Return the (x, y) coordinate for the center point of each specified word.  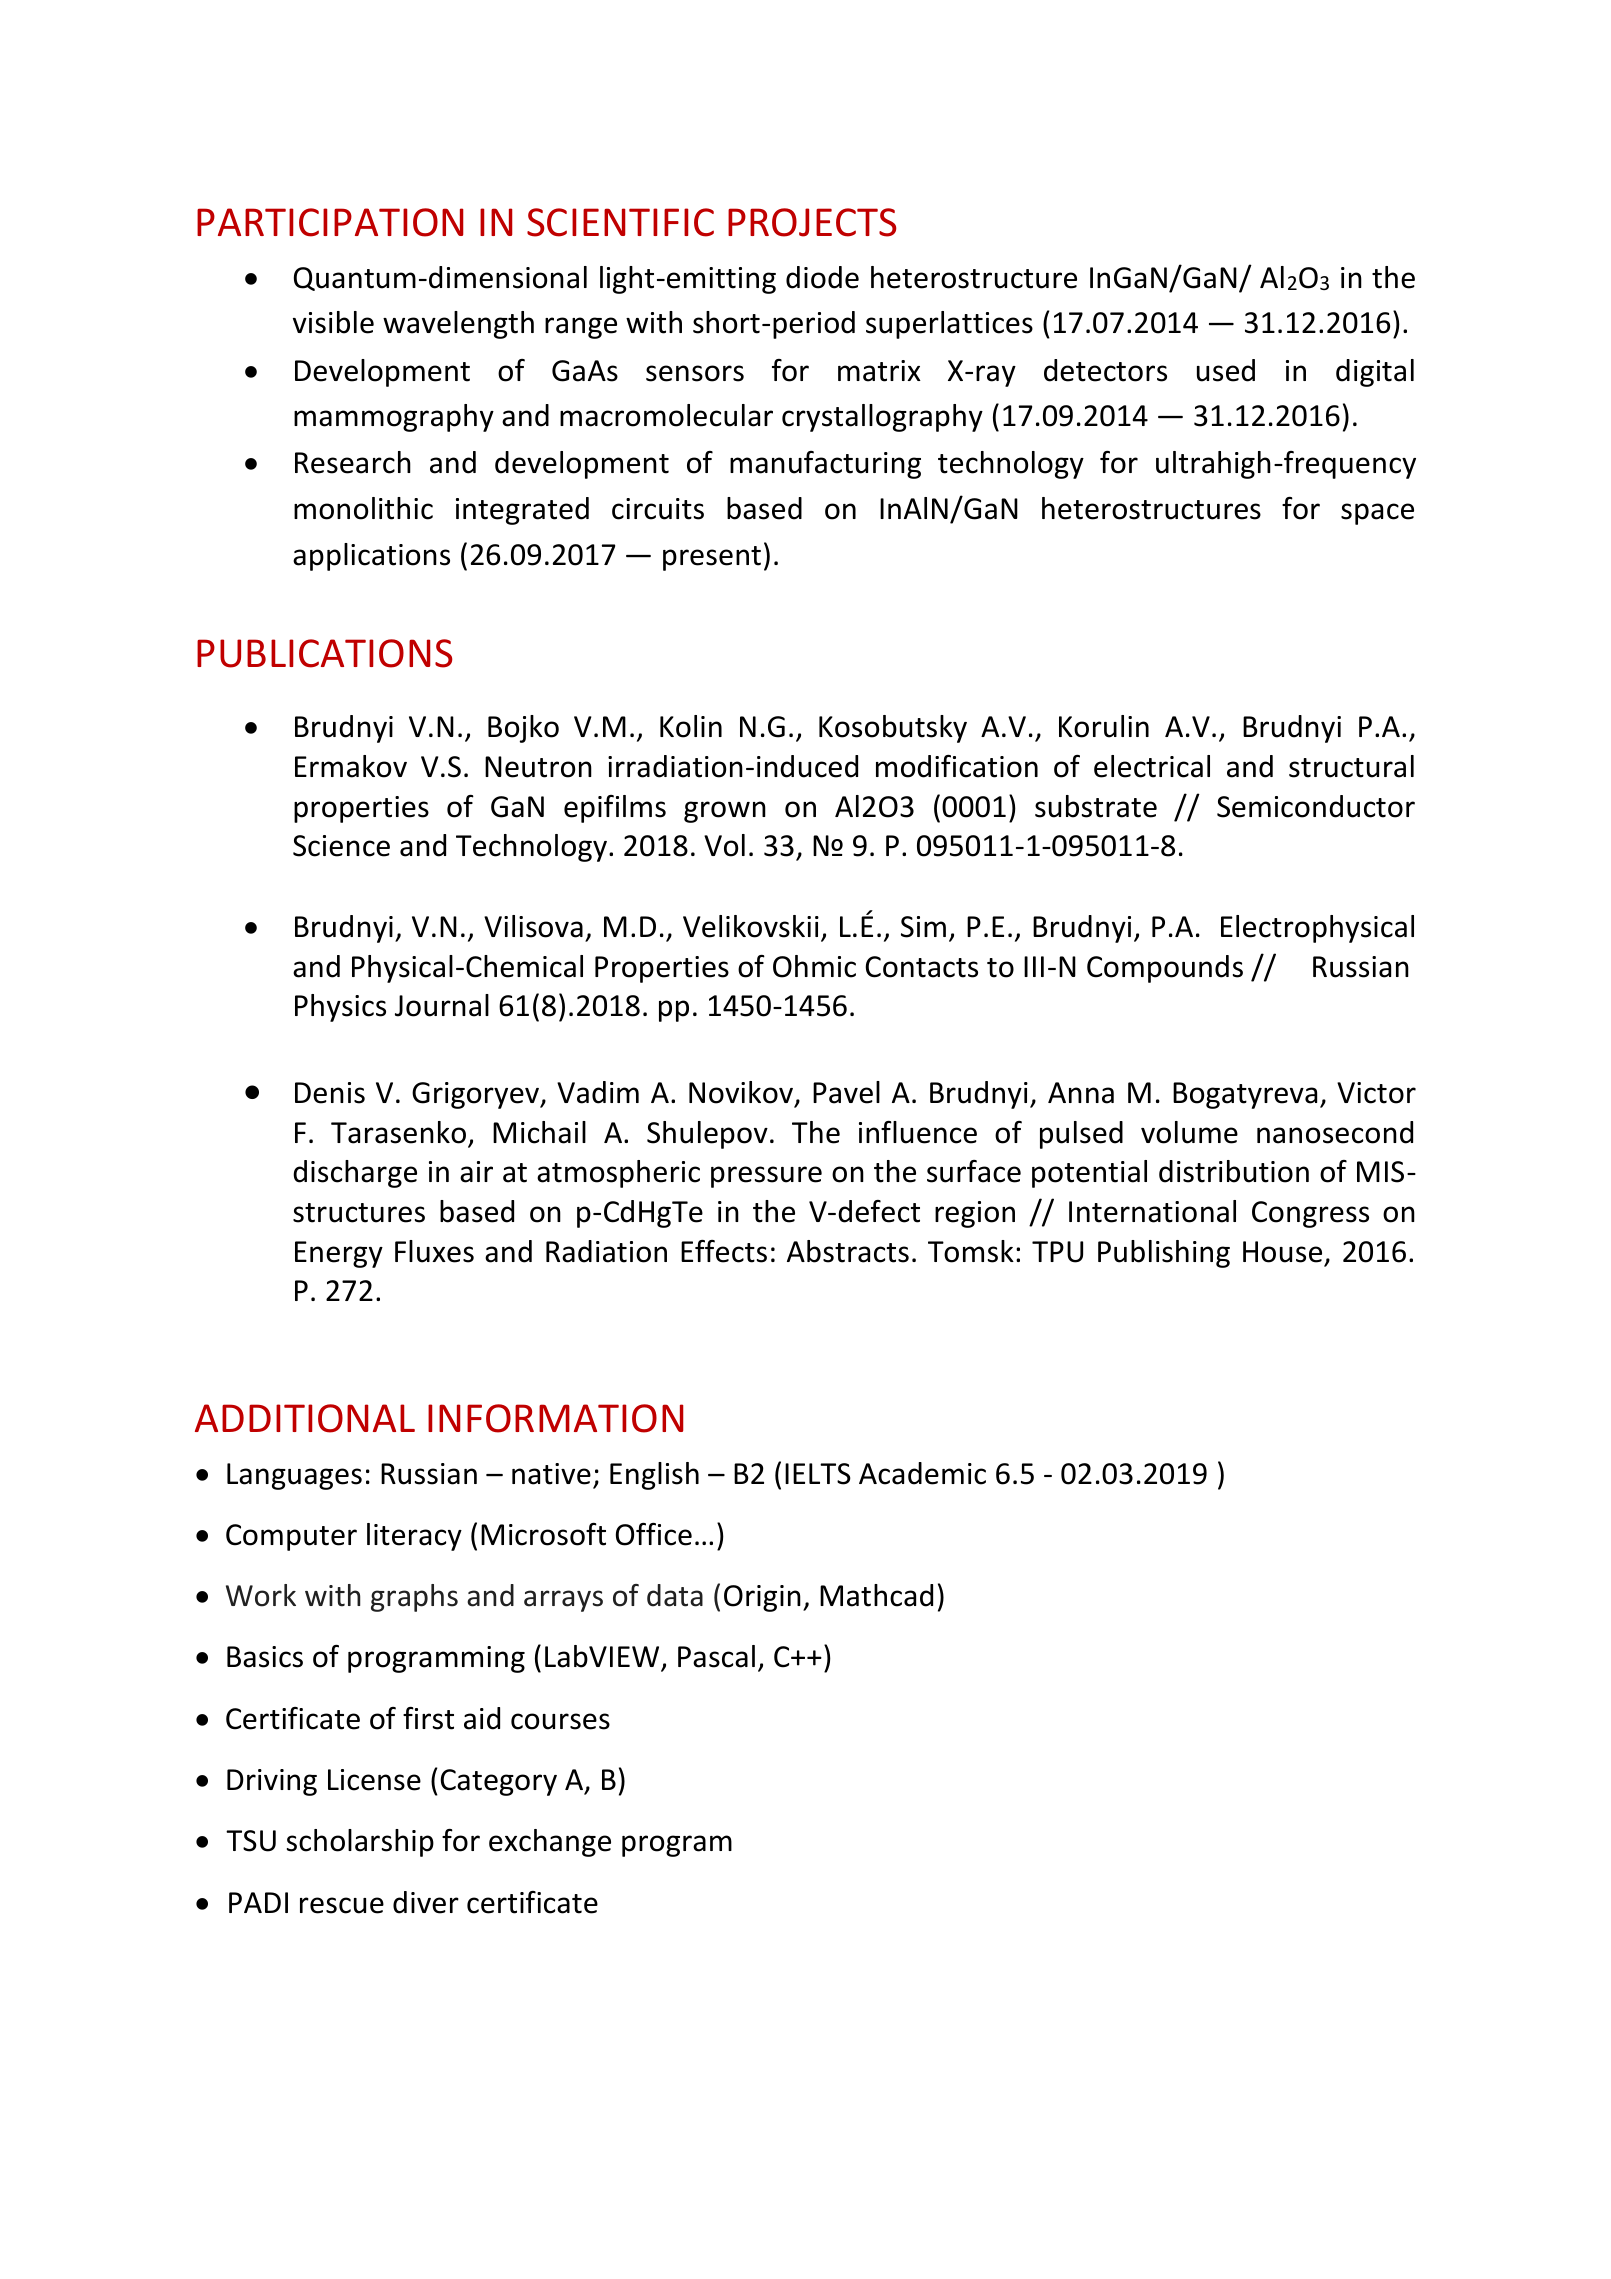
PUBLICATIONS (325, 653)
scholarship (360, 1843)
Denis (330, 1093)
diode (822, 277)
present (712, 558)
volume (1189, 1132)
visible (333, 322)
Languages (294, 1476)
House (1282, 1252)
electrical (1152, 766)
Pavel (846, 1092)
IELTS (818, 1474)
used (1226, 370)
